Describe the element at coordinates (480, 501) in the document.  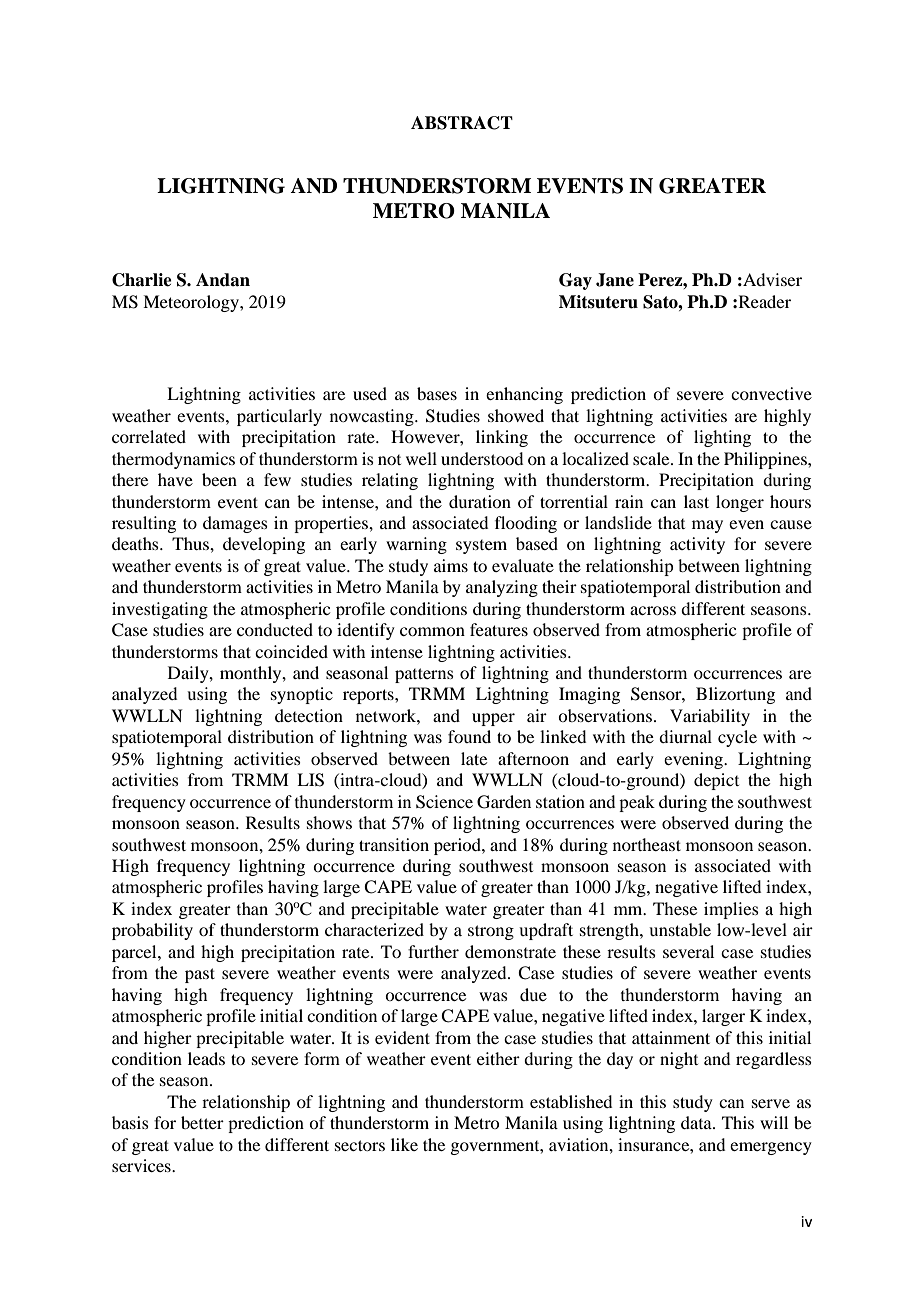
I see `duration` at that location.
